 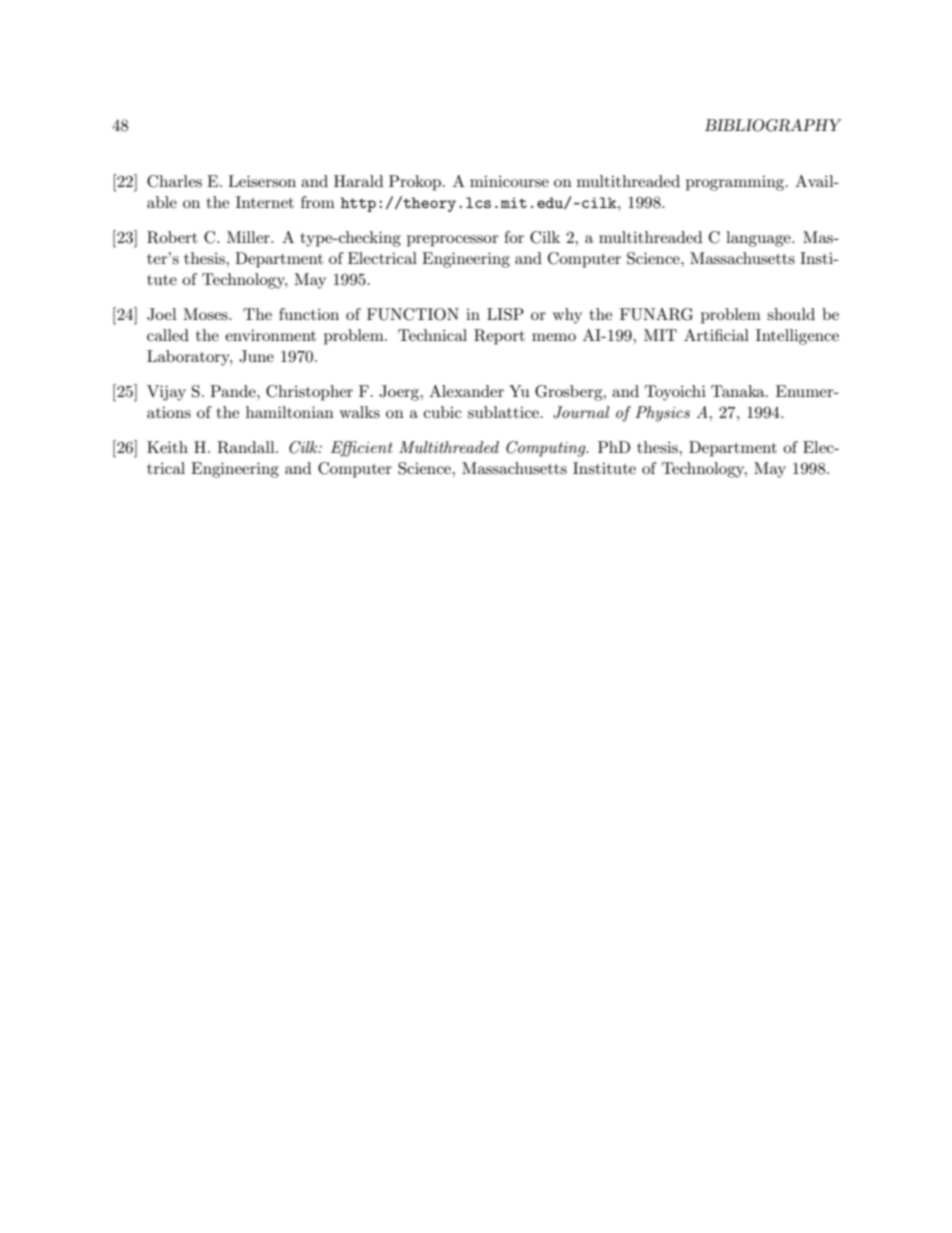 I want to click on Prokop, so click(x=416, y=183).
